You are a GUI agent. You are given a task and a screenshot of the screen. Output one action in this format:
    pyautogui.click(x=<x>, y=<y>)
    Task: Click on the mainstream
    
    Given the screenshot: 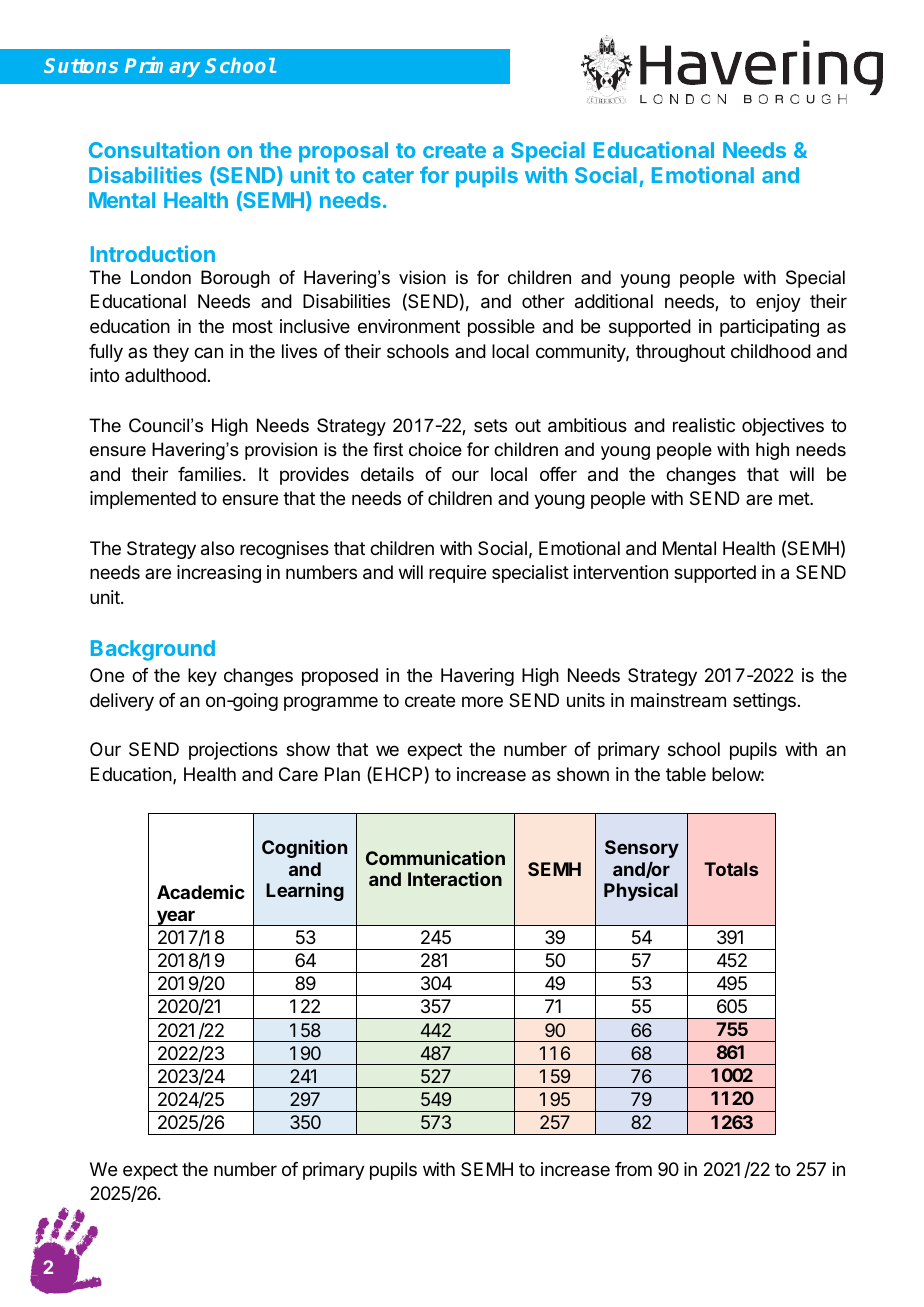 What is the action you would take?
    pyautogui.click(x=678, y=700)
